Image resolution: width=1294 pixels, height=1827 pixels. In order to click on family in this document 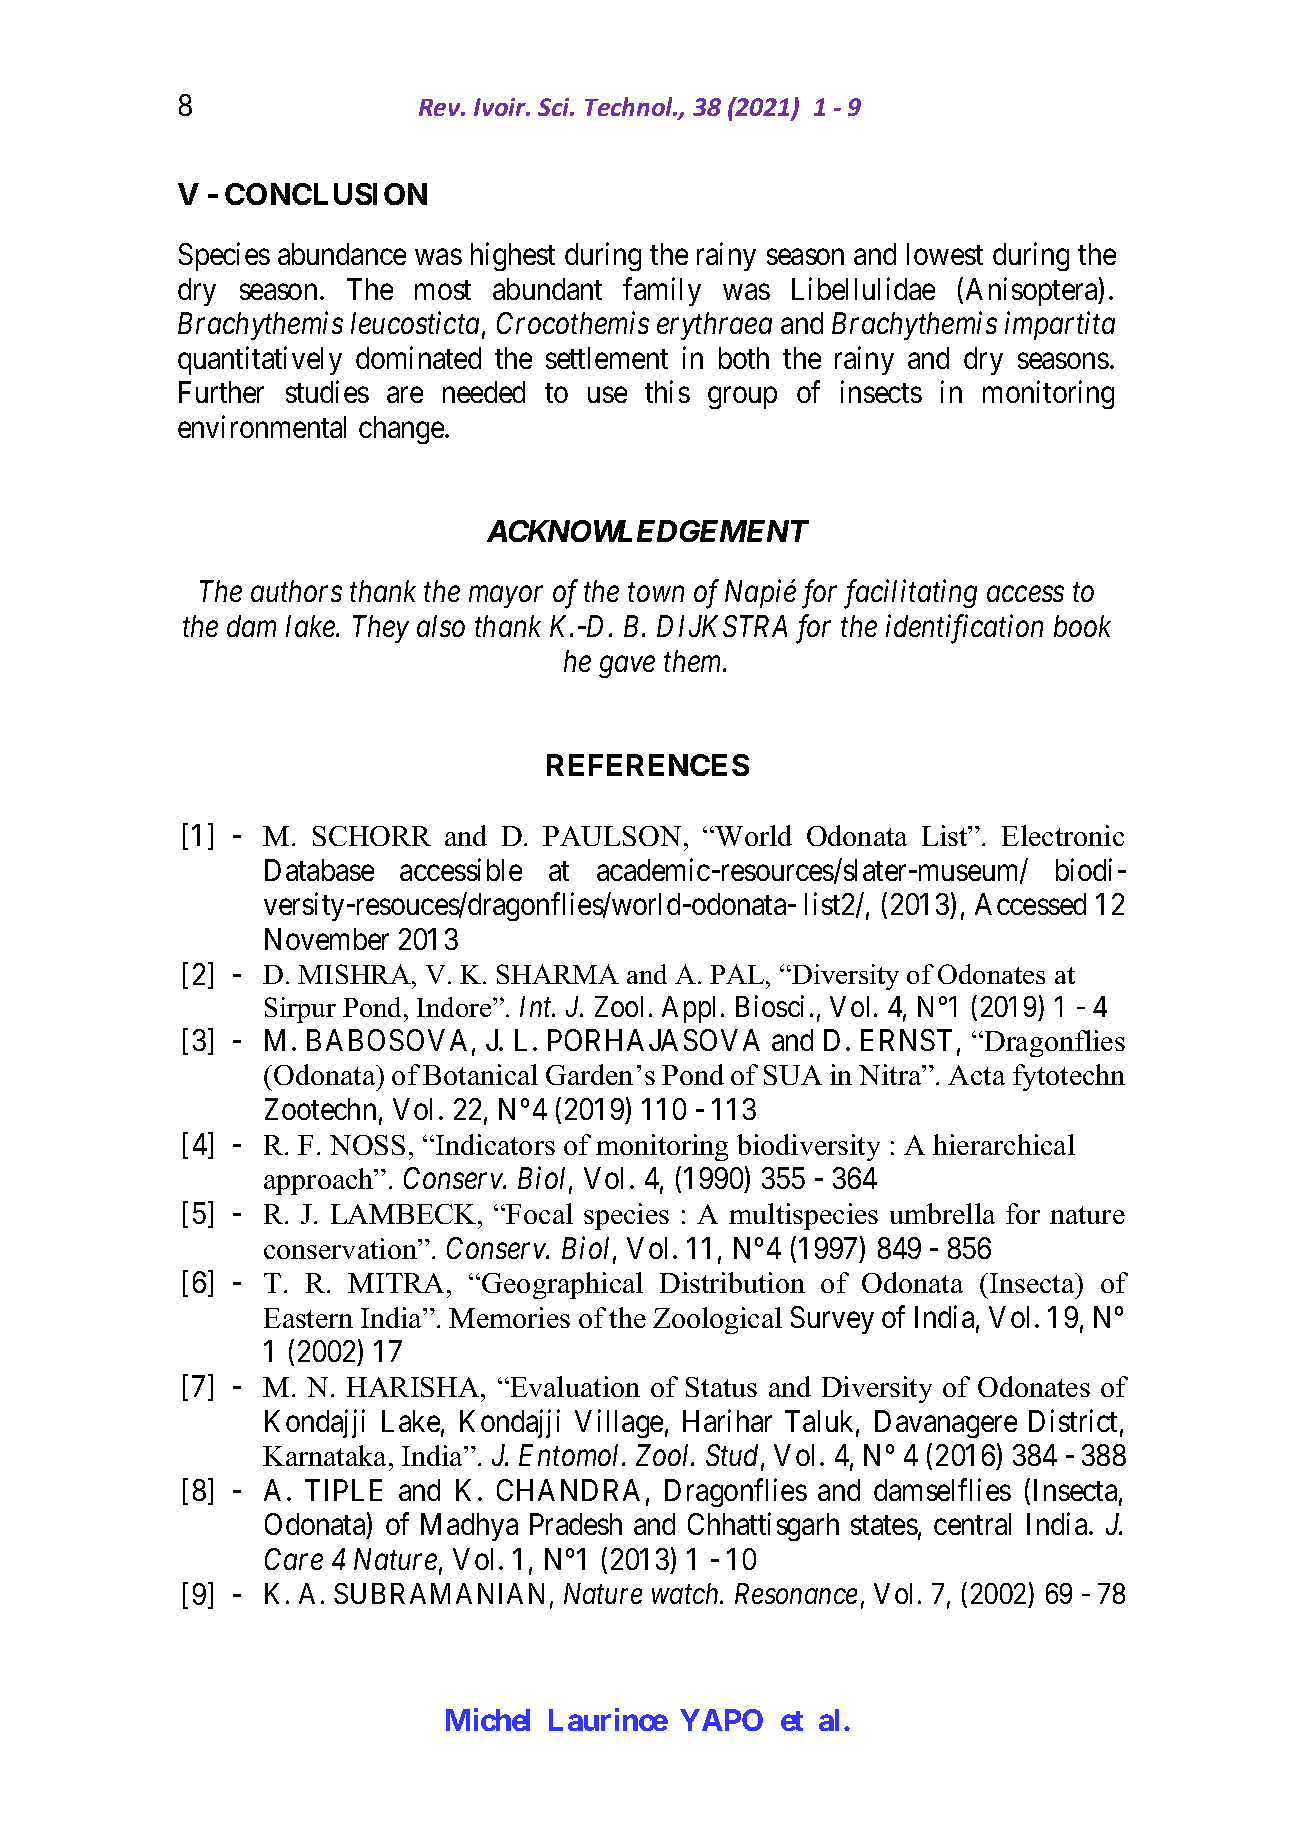, I will do `click(662, 291)`.
